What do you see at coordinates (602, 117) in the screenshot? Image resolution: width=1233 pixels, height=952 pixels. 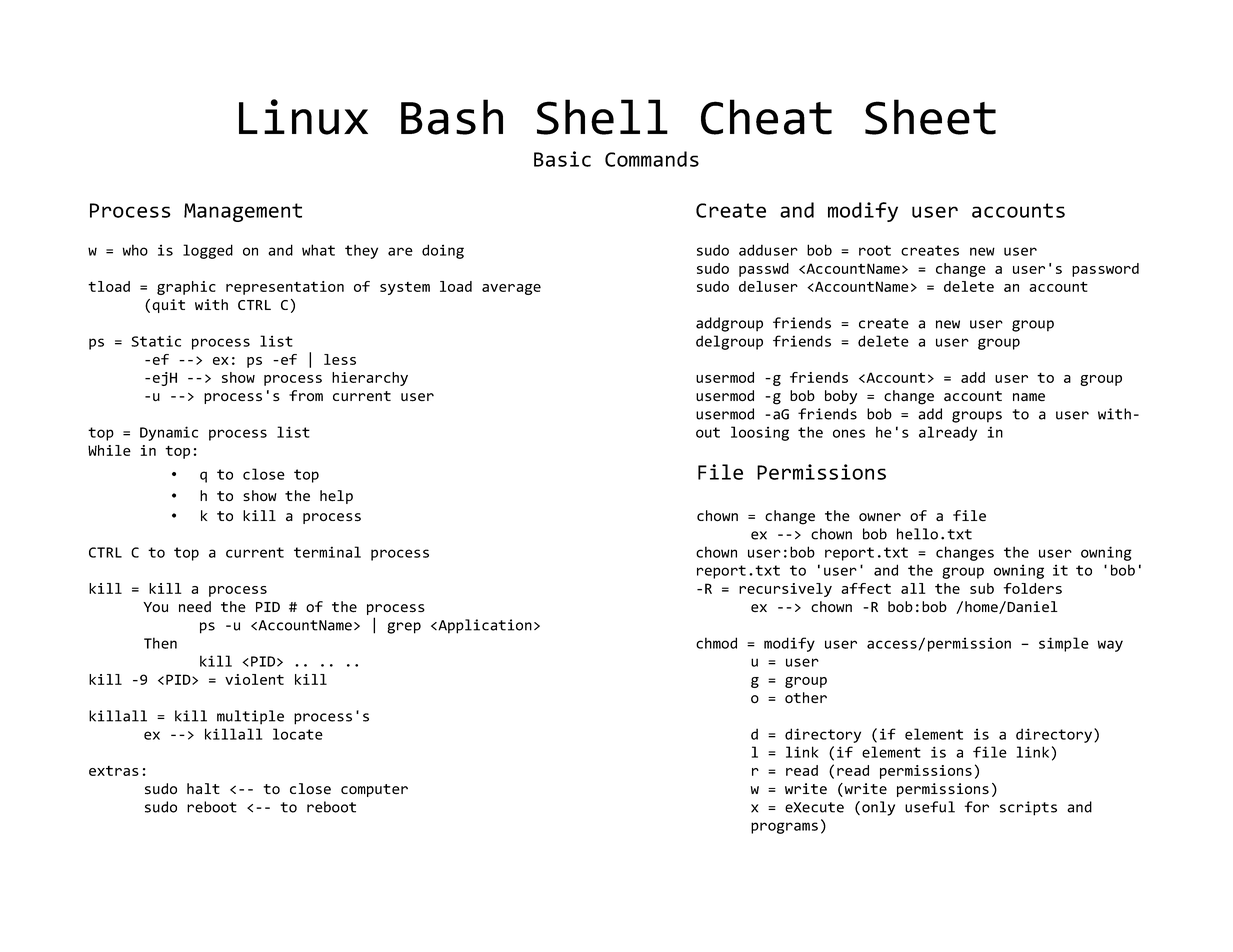 I see `Shell` at bounding box center [602, 117].
